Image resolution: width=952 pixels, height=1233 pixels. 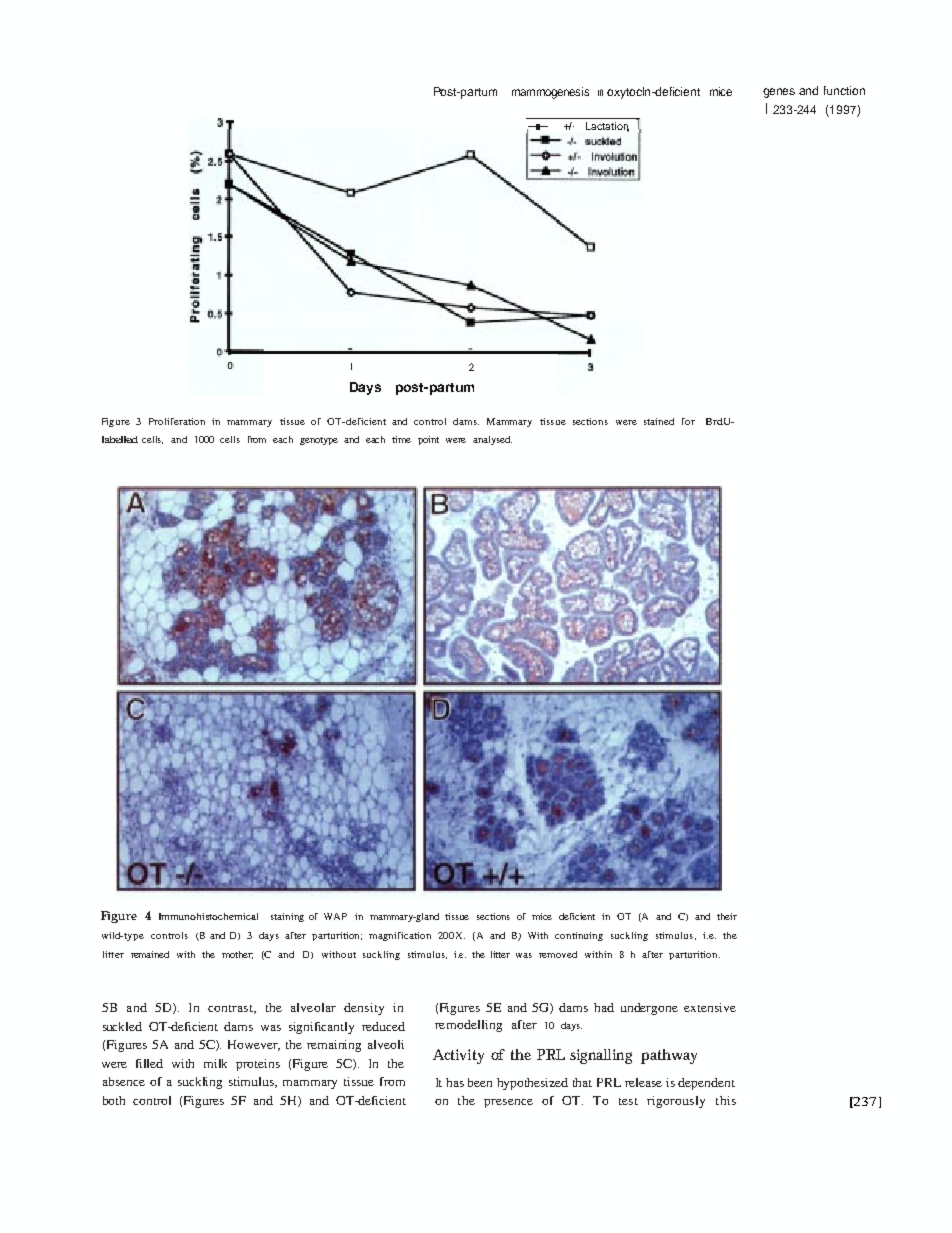 What do you see at coordinates (480, 1082) in the screenshot?
I see `been` at bounding box center [480, 1082].
